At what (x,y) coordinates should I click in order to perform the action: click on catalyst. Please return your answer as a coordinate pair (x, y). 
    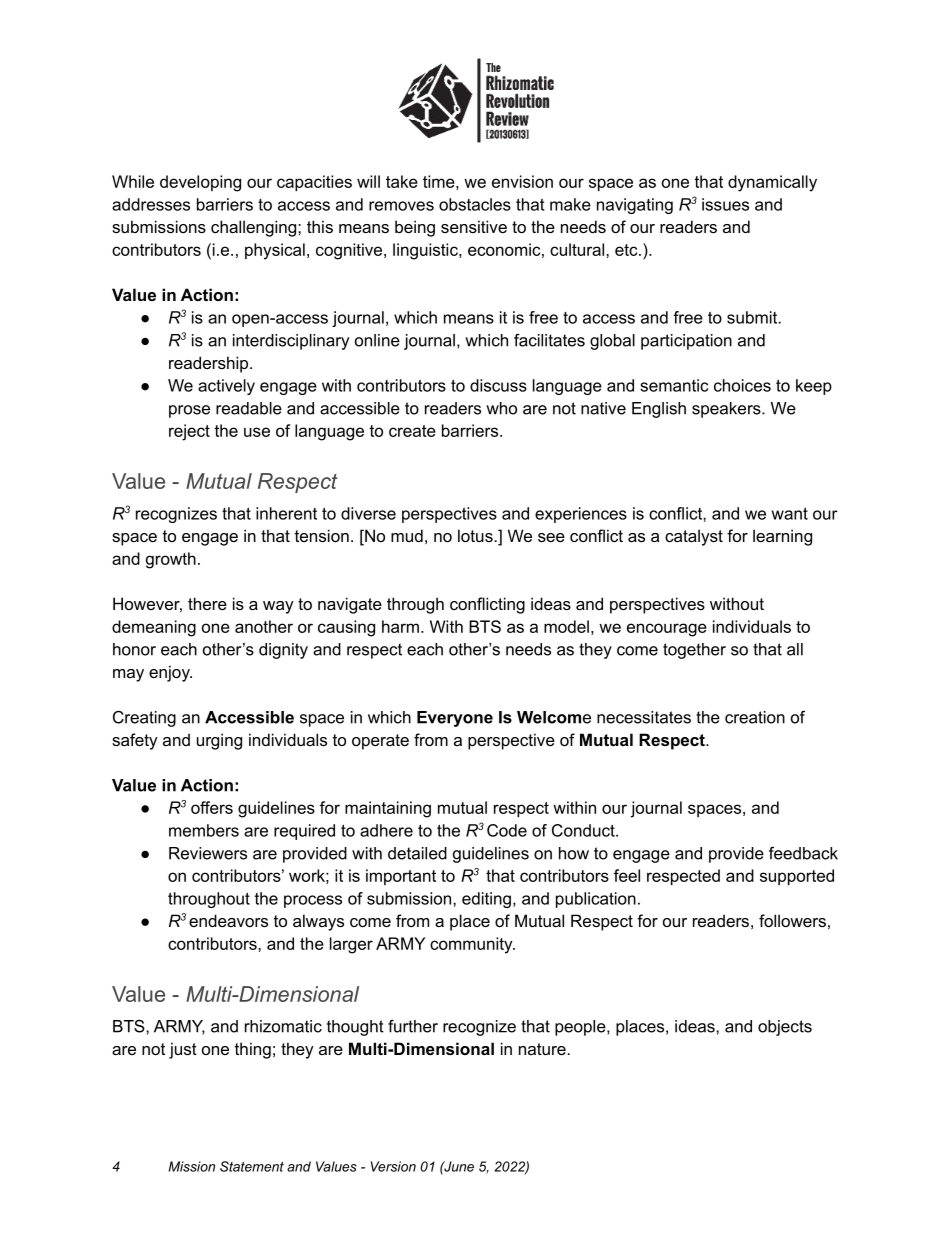
    Looking at the image, I should click on (694, 537).
